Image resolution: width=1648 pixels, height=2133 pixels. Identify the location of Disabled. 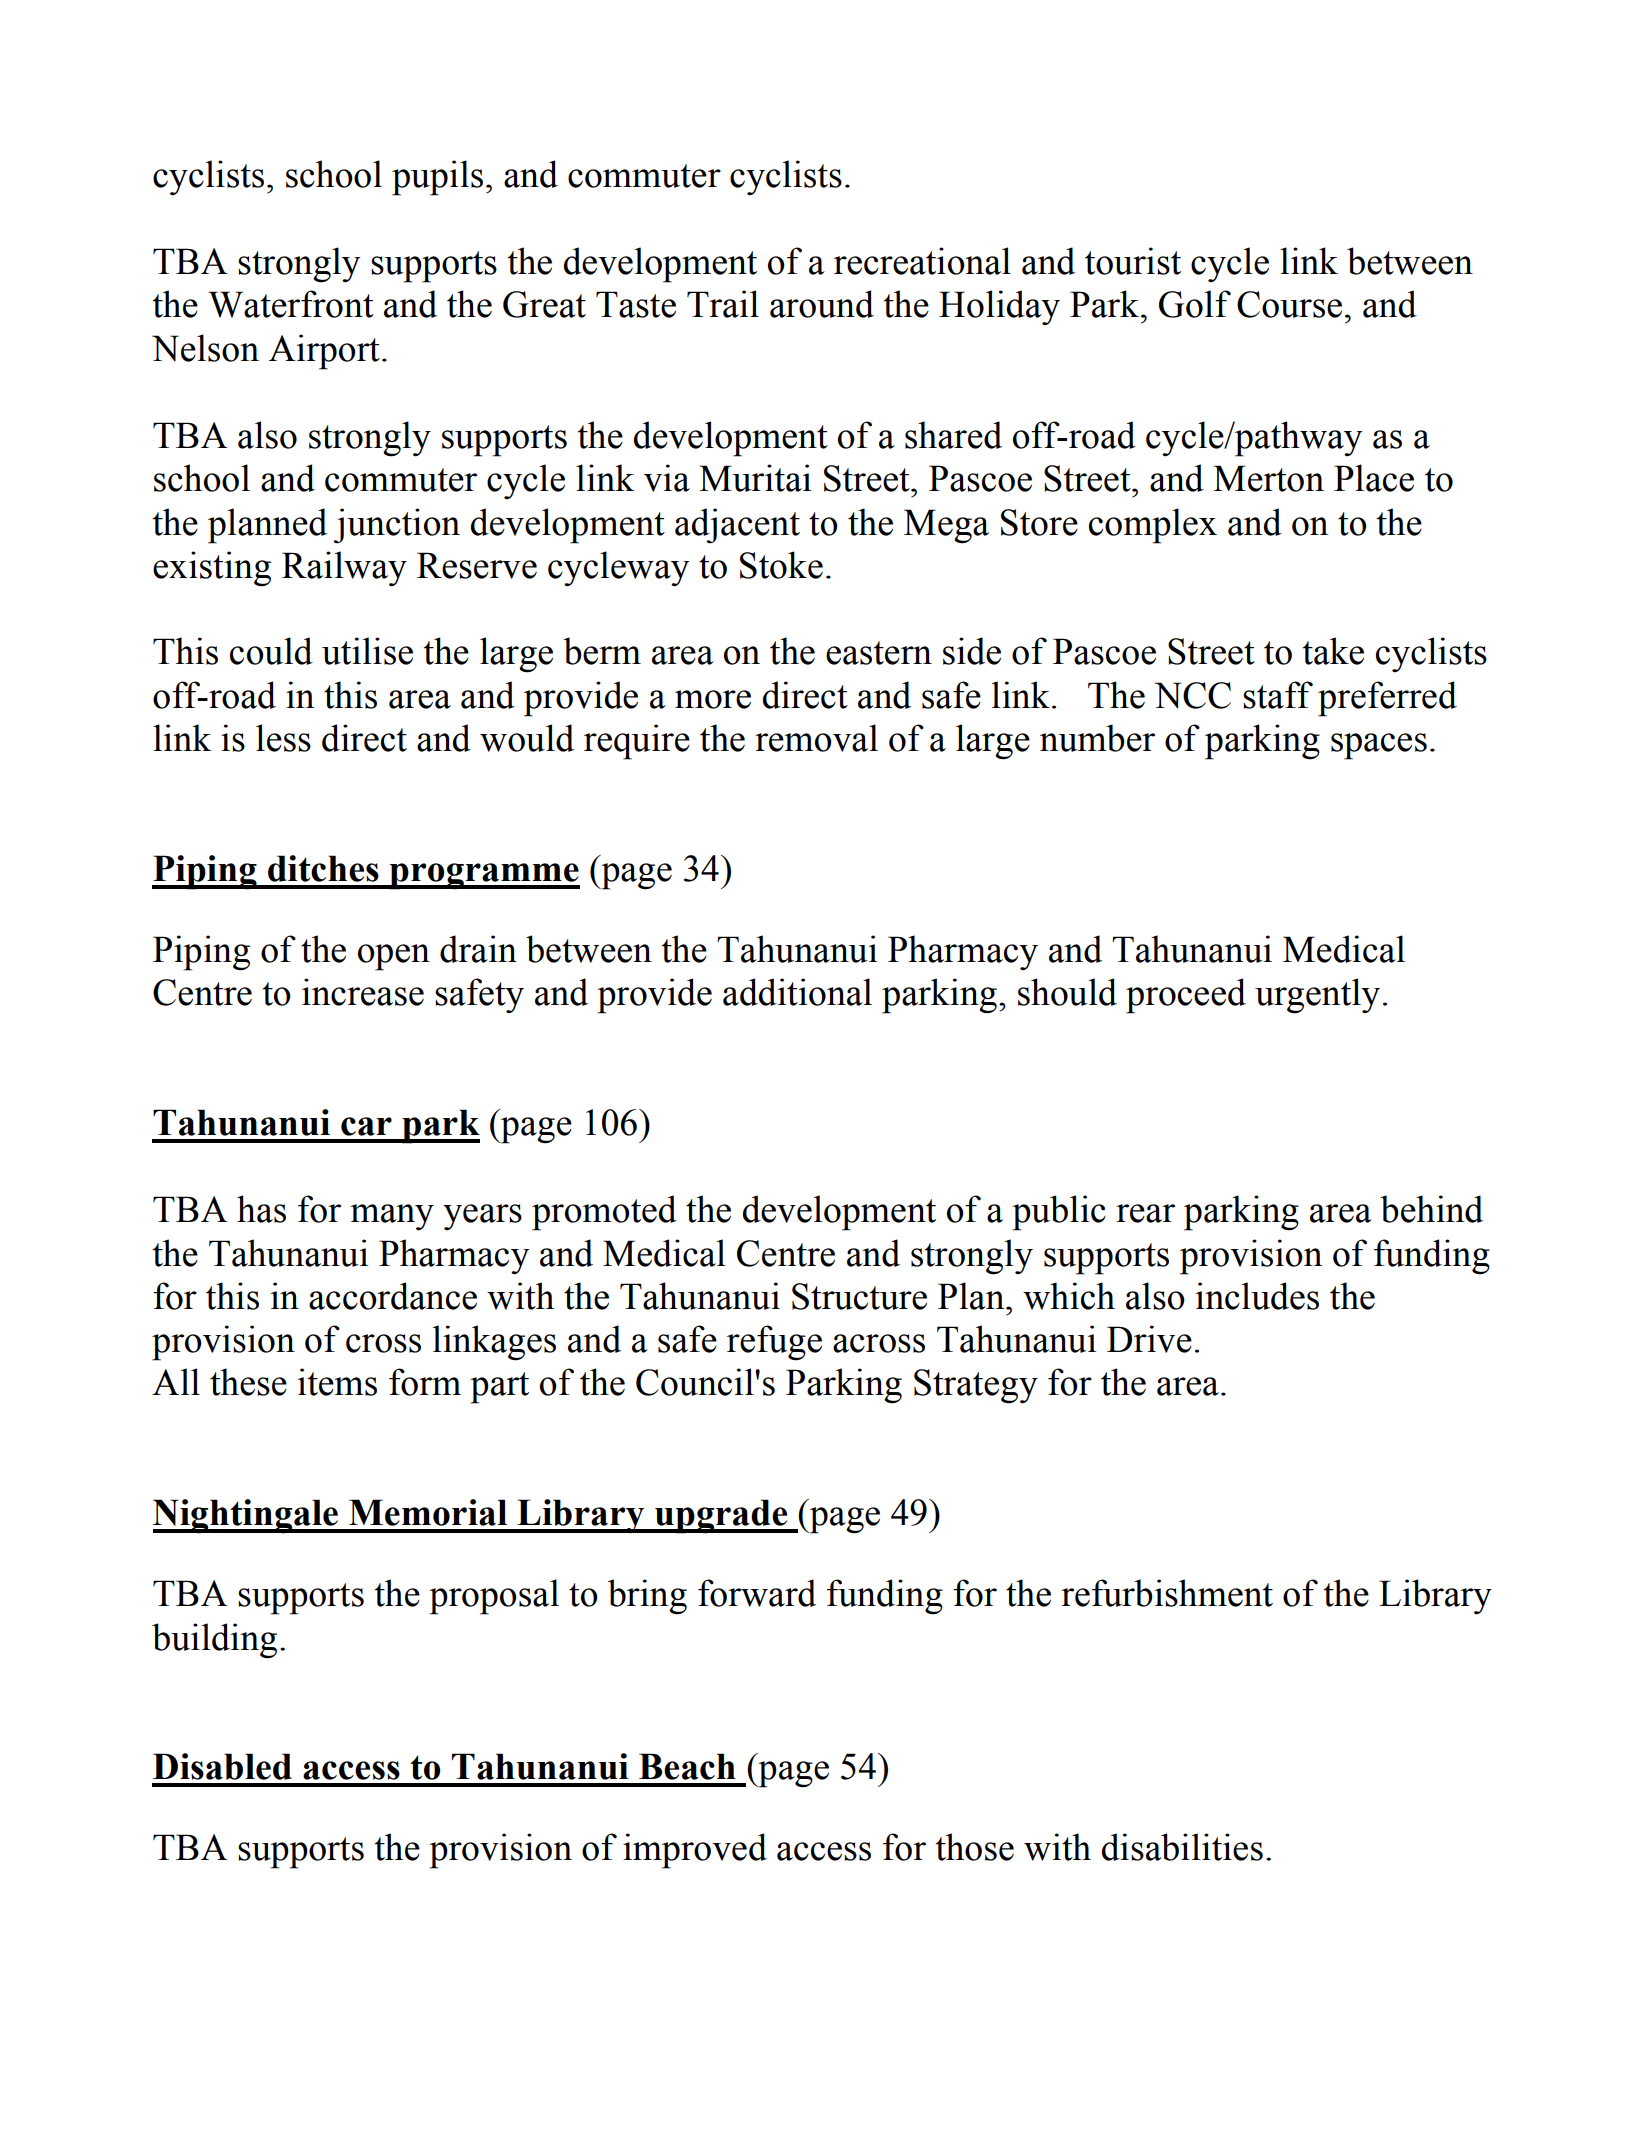
(222, 1766).
